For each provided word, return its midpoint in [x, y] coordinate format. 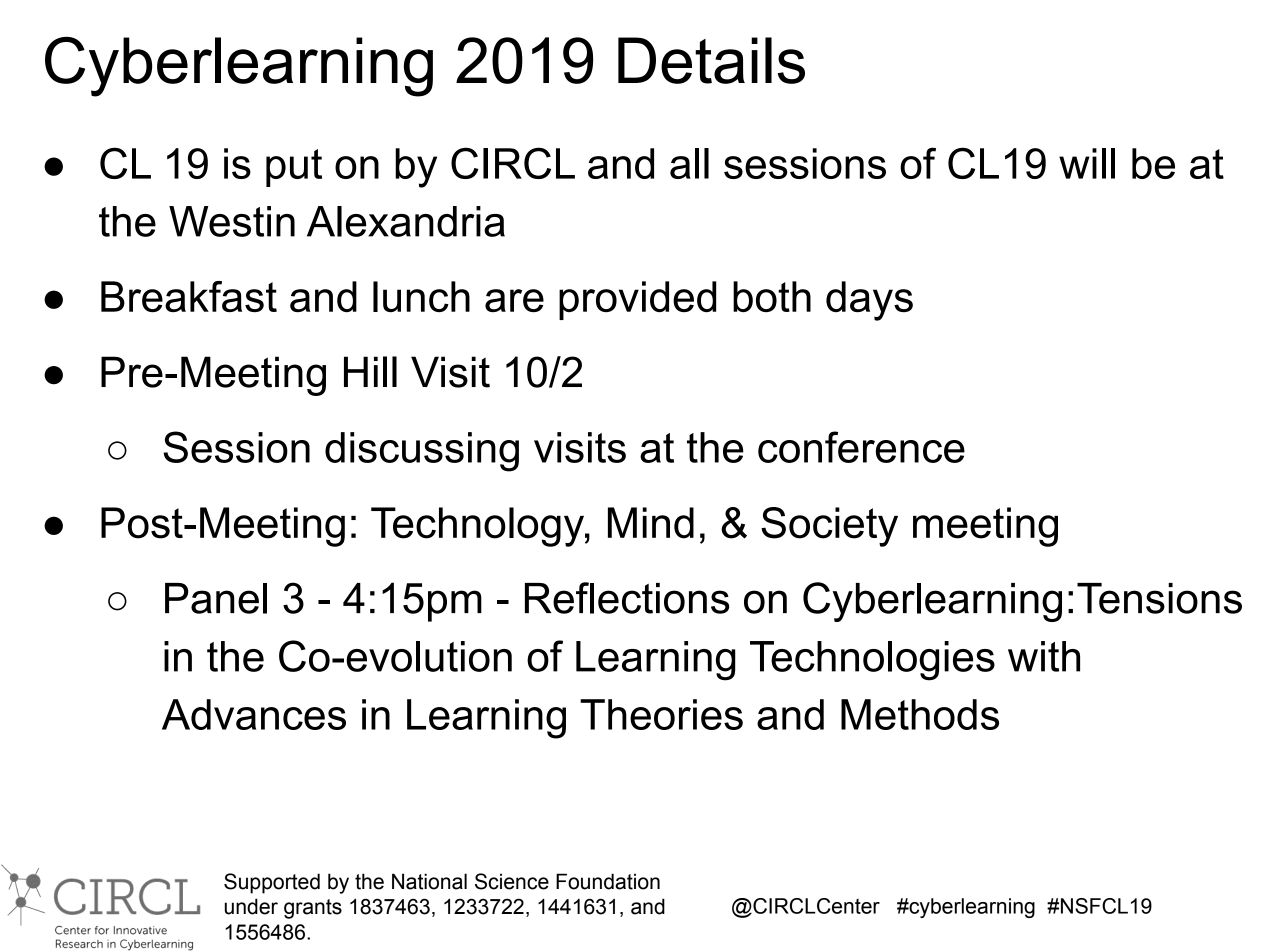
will [1087, 163]
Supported [272, 883]
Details [711, 60]
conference [861, 447]
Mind [651, 523]
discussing [422, 452]
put [294, 168]
